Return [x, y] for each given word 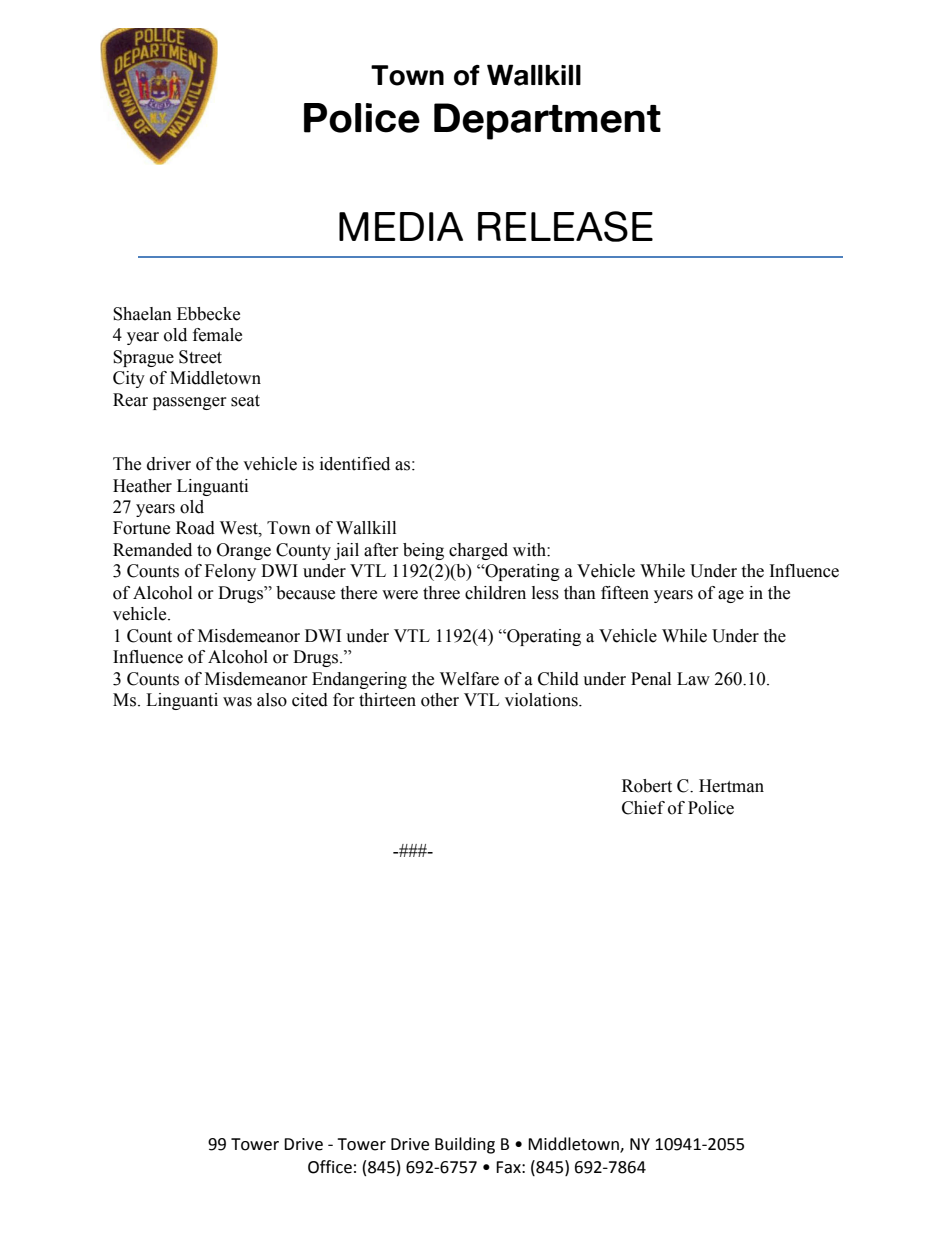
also [272, 700]
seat [245, 401]
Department [547, 121]
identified [355, 464]
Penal [651, 679]
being [423, 551]
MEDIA [401, 226]
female [217, 335]
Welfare [469, 679]
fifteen [625, 593]
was [237, 702]
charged [478, 551]
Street [200, 357]
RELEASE [565, 226]
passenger [190, 403]
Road [195, 528]
